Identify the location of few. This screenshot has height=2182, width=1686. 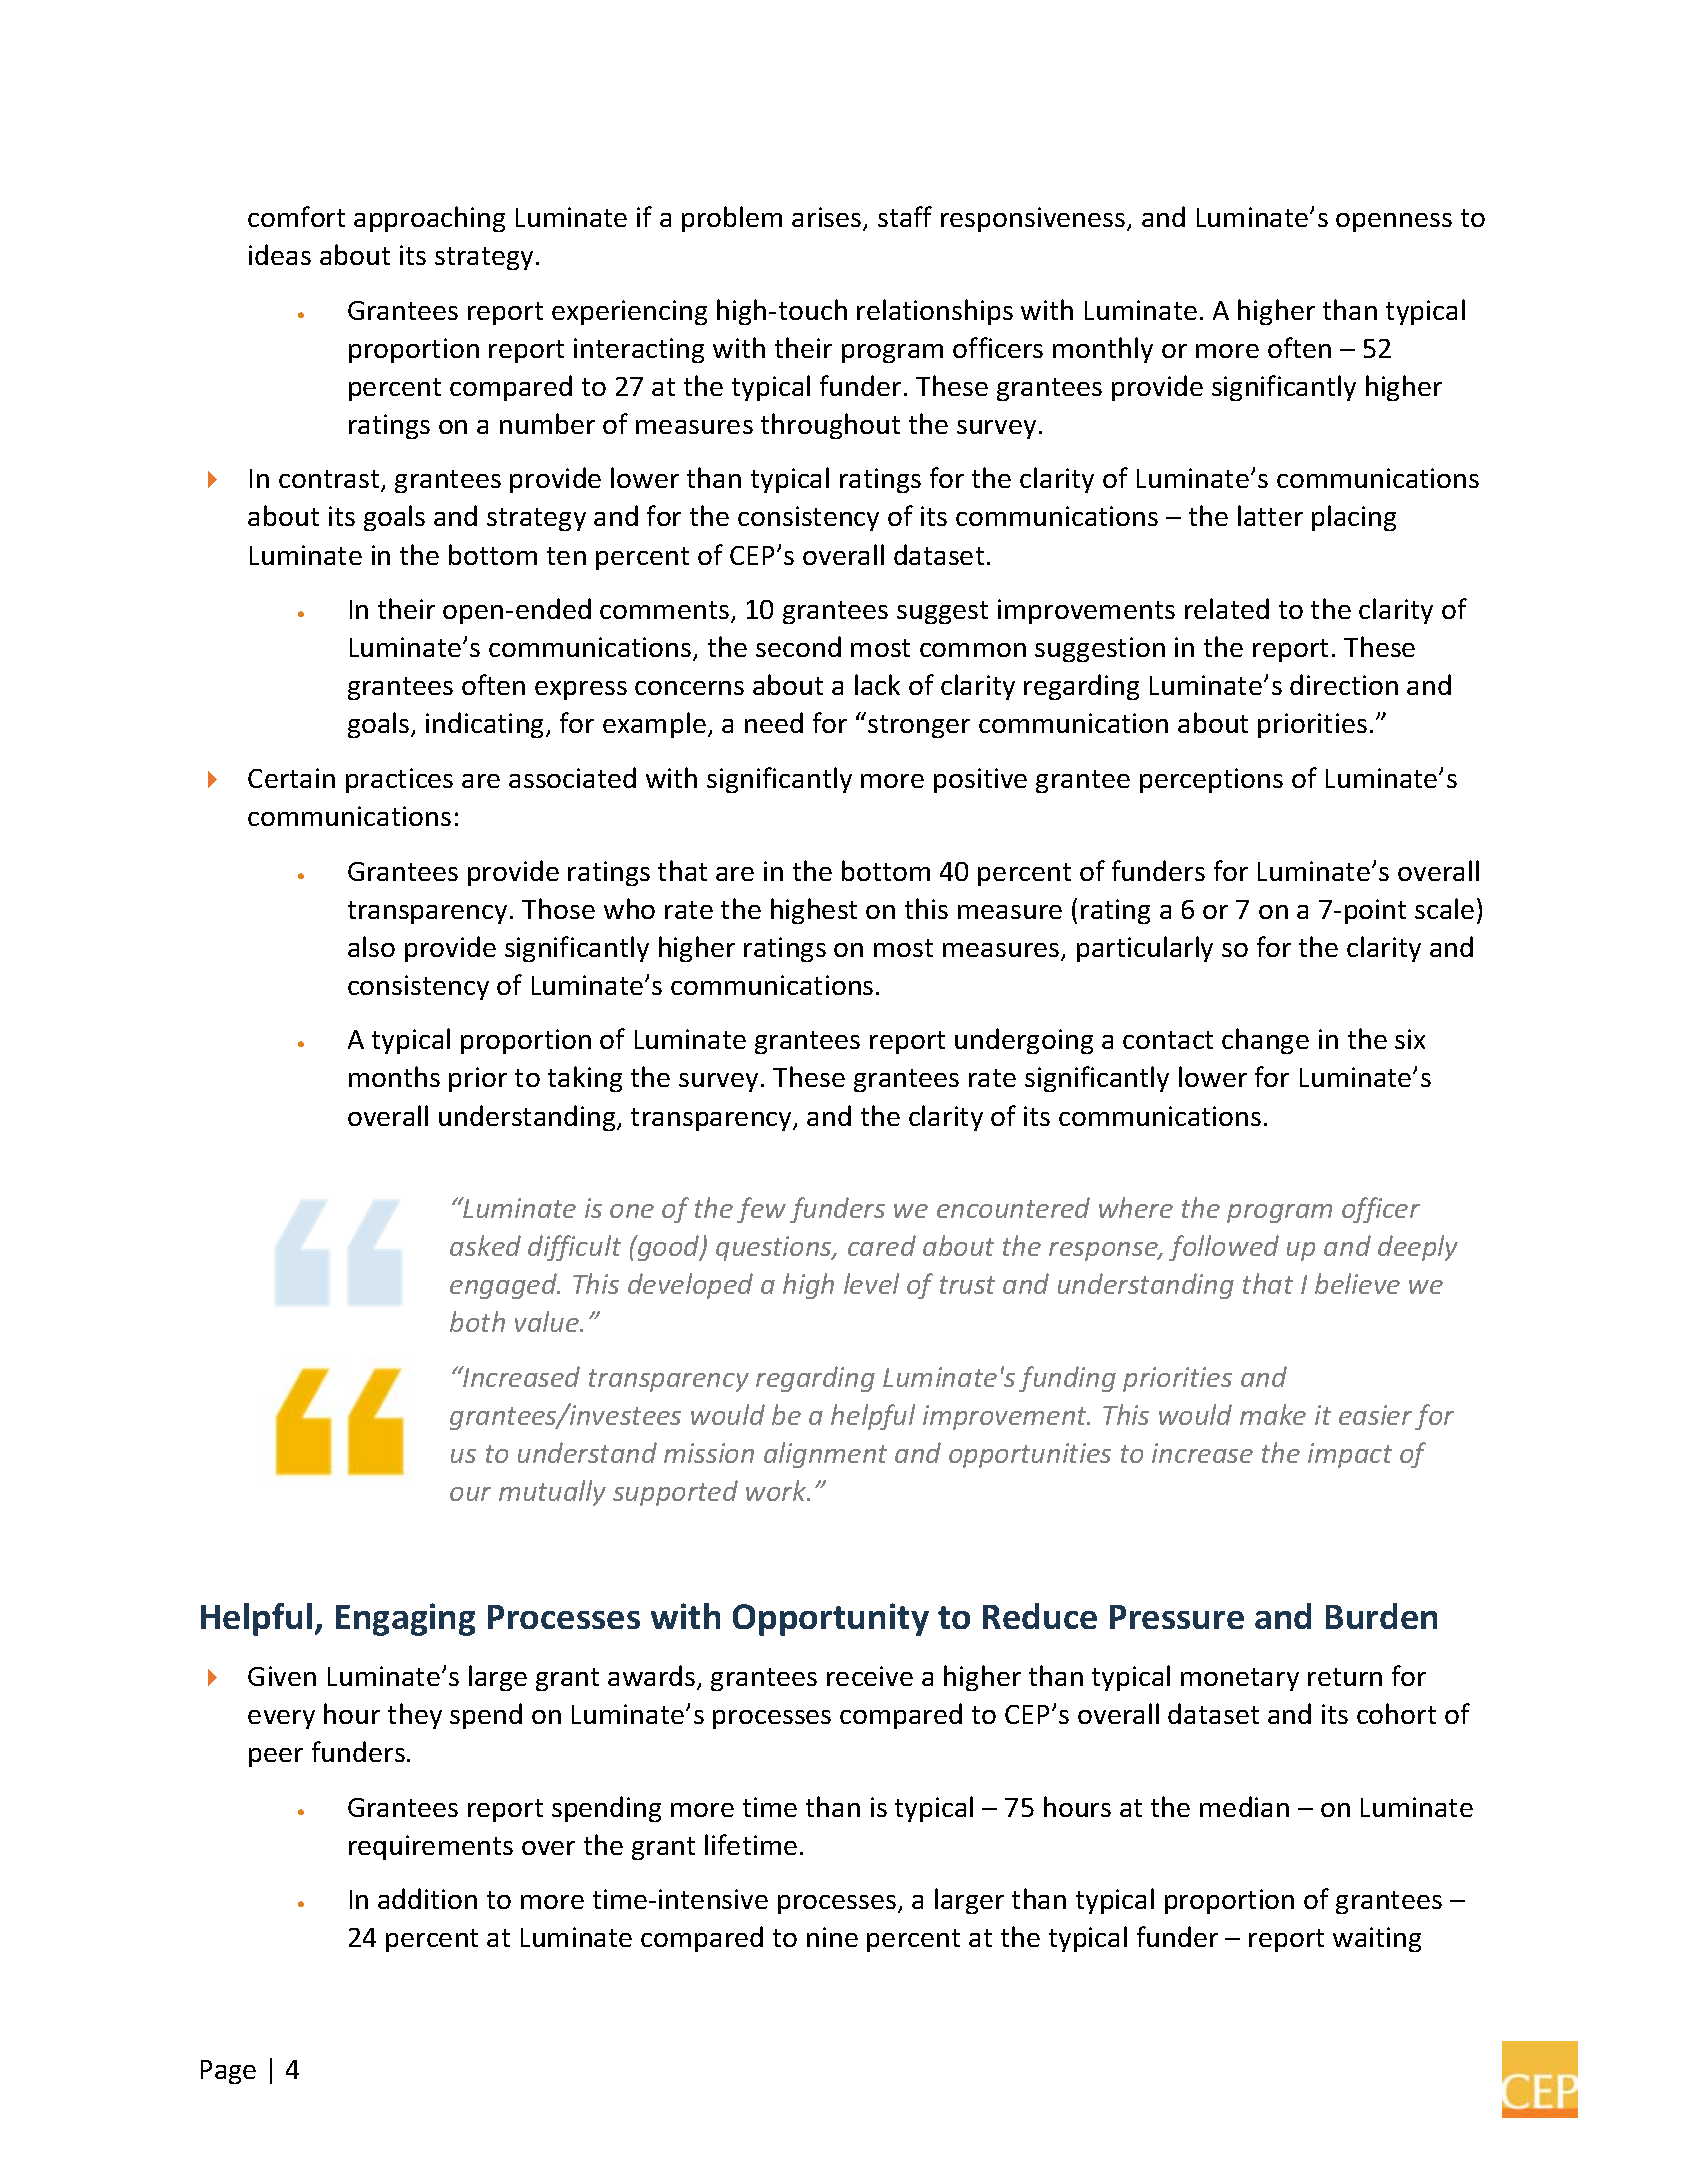
(761, 1210).
